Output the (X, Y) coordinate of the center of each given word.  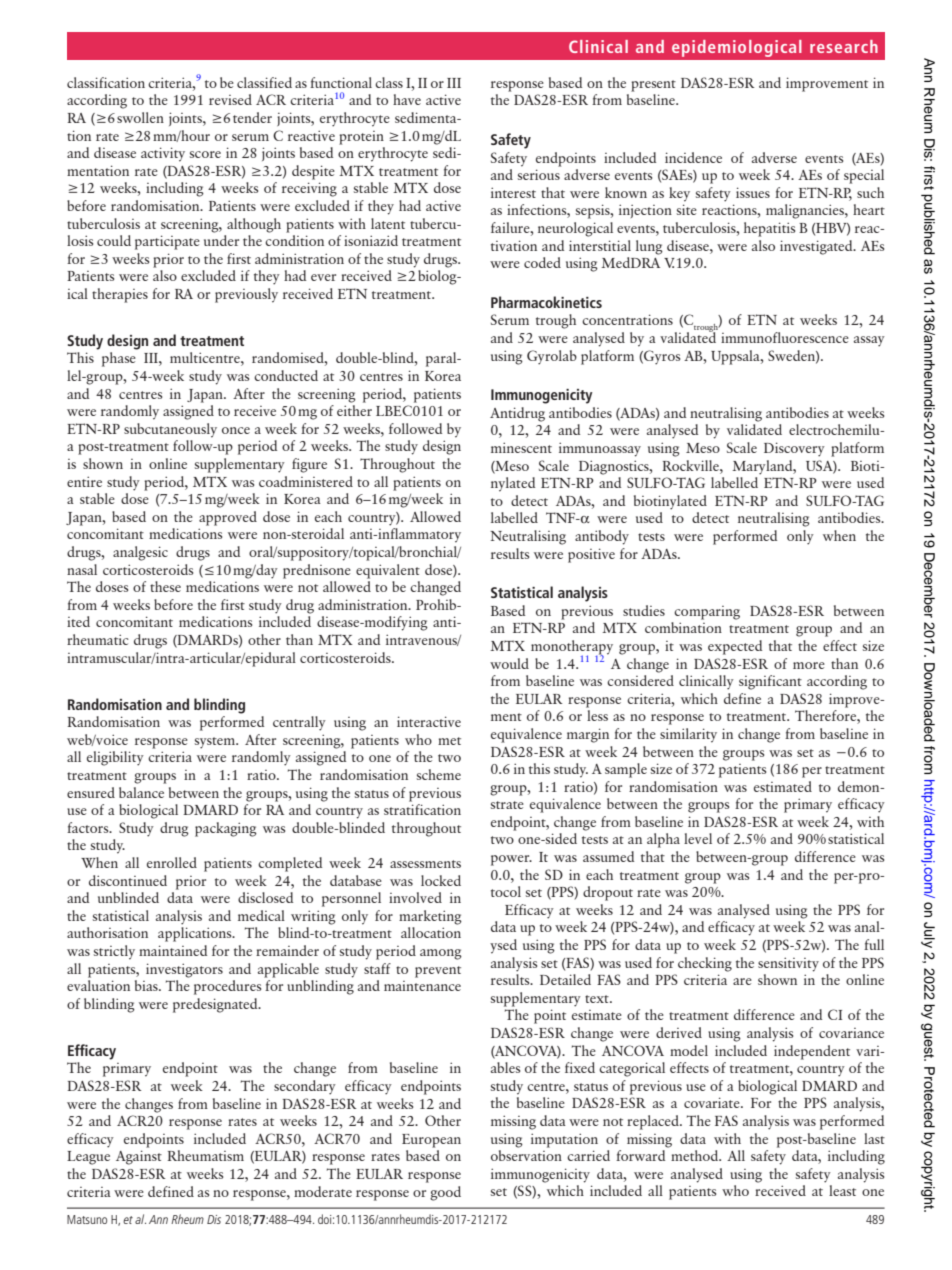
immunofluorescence (785, 337)
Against (139, 1157)
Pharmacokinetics (546, 302)
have (407, 99)
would (509, 663)
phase (119, 359)
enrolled (172, 862)
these (165, 586)
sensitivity (788, 964)
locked (441, 880)
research (844, 46)
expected (735, 647)
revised (230, 99)
